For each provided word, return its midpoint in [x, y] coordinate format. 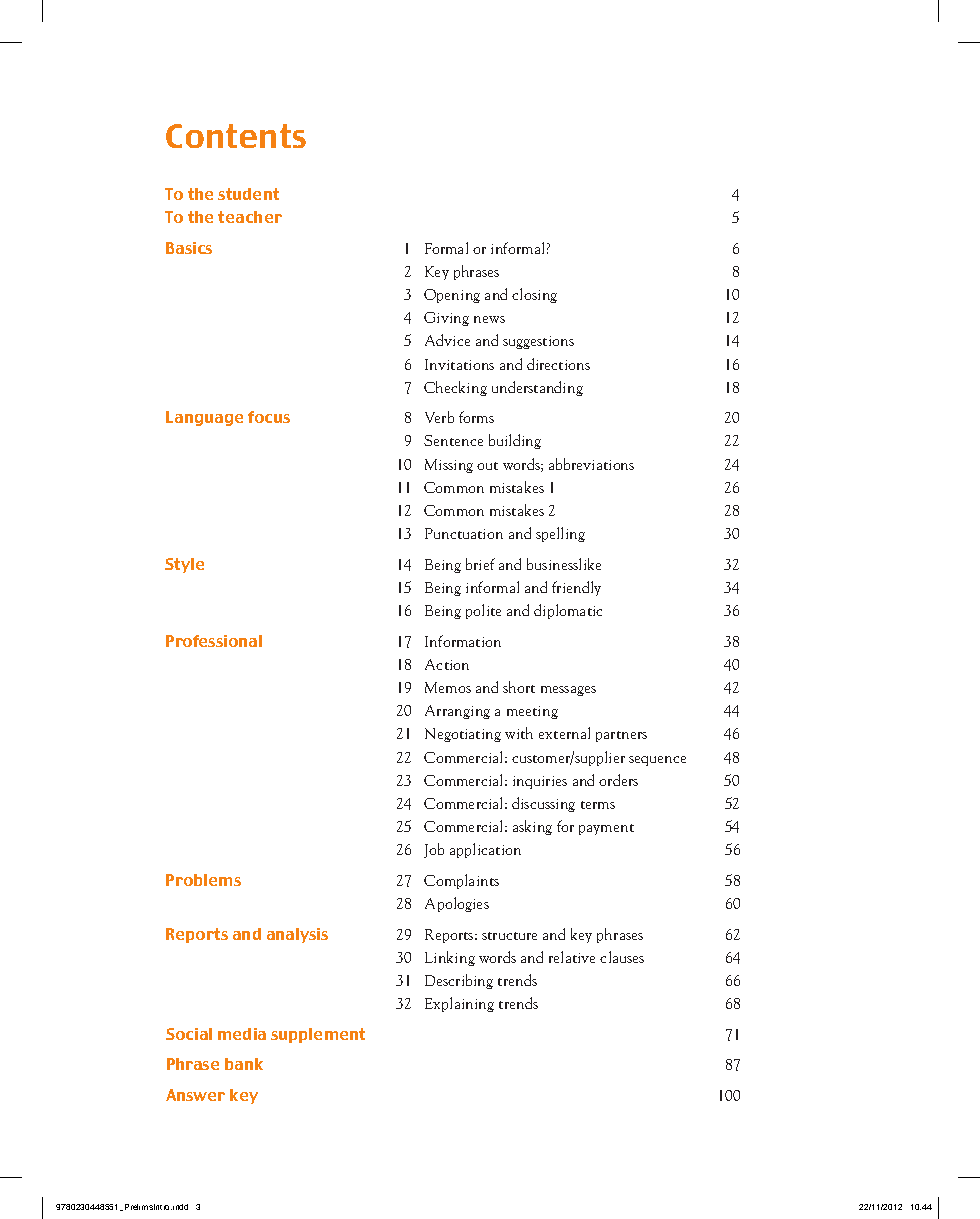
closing [534, 295]
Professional [214, 641]
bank [244, 1064]
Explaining [459, 1004]
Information [463, 641]
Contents [236, 136]
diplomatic [568, 611]
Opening [452, 296]
